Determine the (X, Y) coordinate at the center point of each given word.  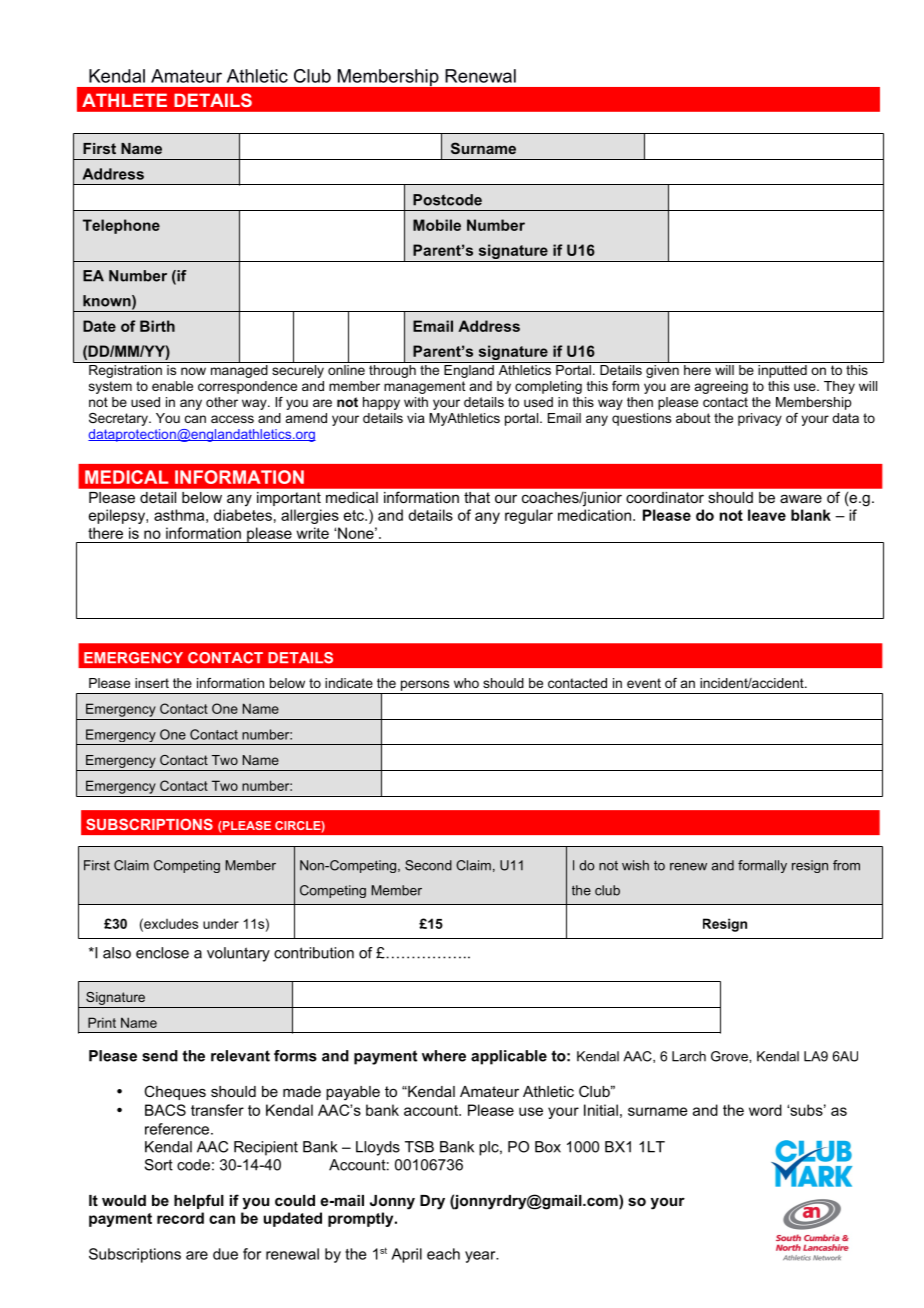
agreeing (721, 387)
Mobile (437, 225)
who (466, 683)
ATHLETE (124, 100)
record (180, 1218)
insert (152, 683)
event (644, 683)
